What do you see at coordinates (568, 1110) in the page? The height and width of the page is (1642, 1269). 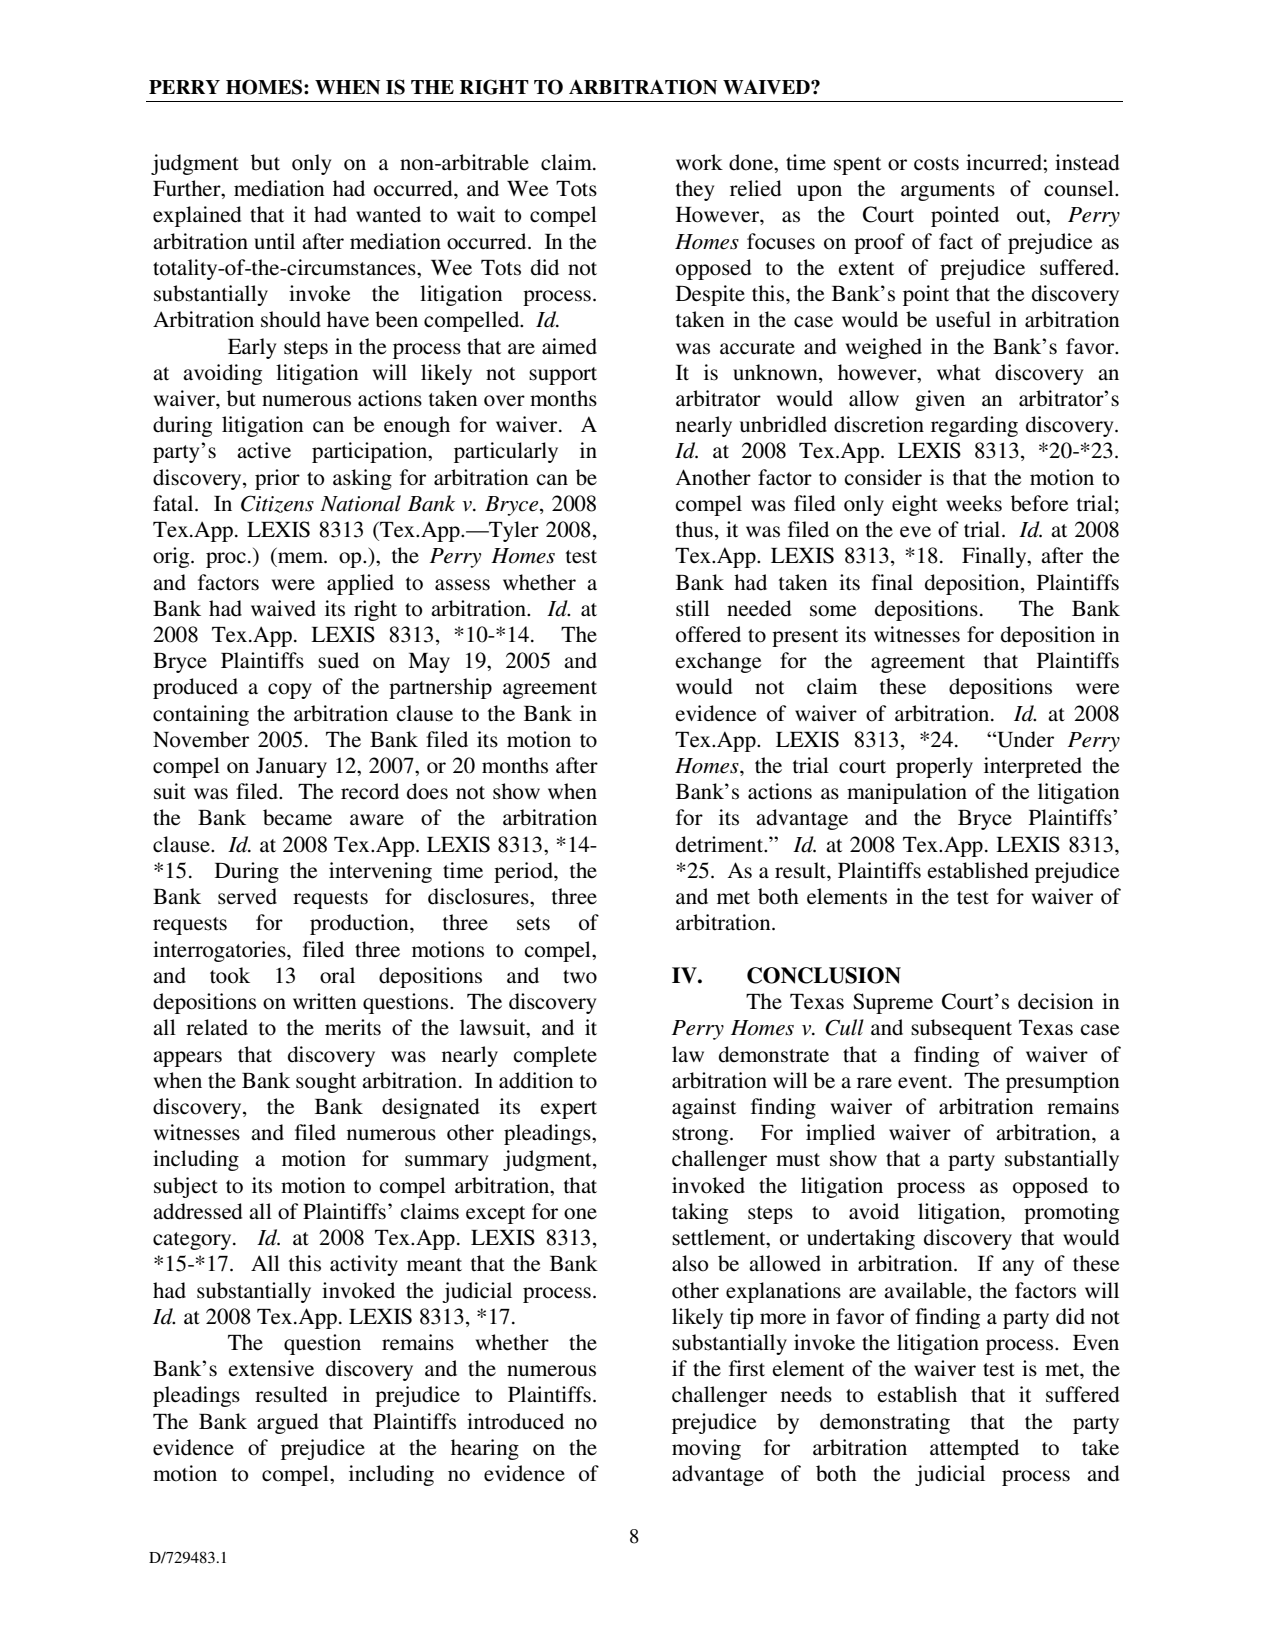 I see `expert` at bounding box center [568, 1110].
